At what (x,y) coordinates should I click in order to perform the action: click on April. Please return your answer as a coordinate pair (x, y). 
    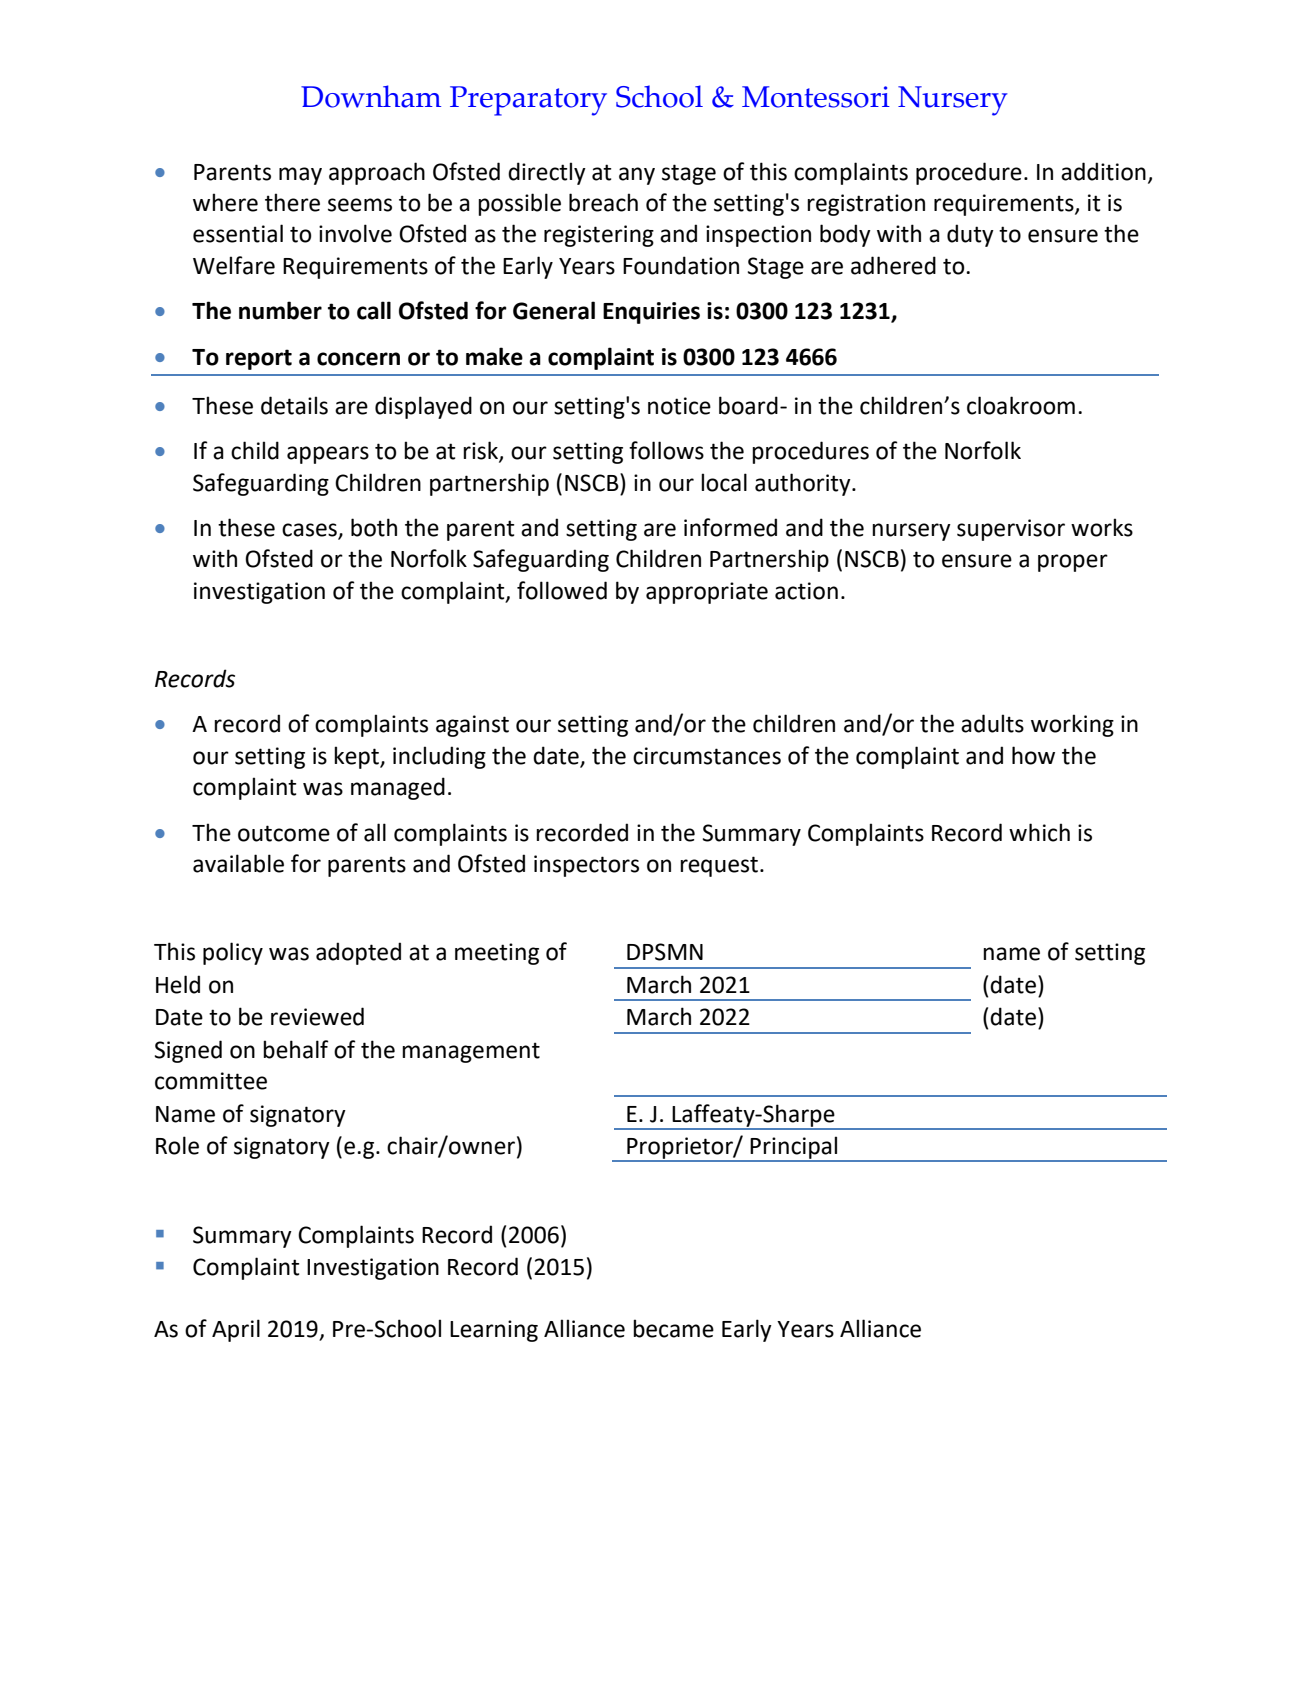
    Looking at the image, I should click on (236, 1330).
